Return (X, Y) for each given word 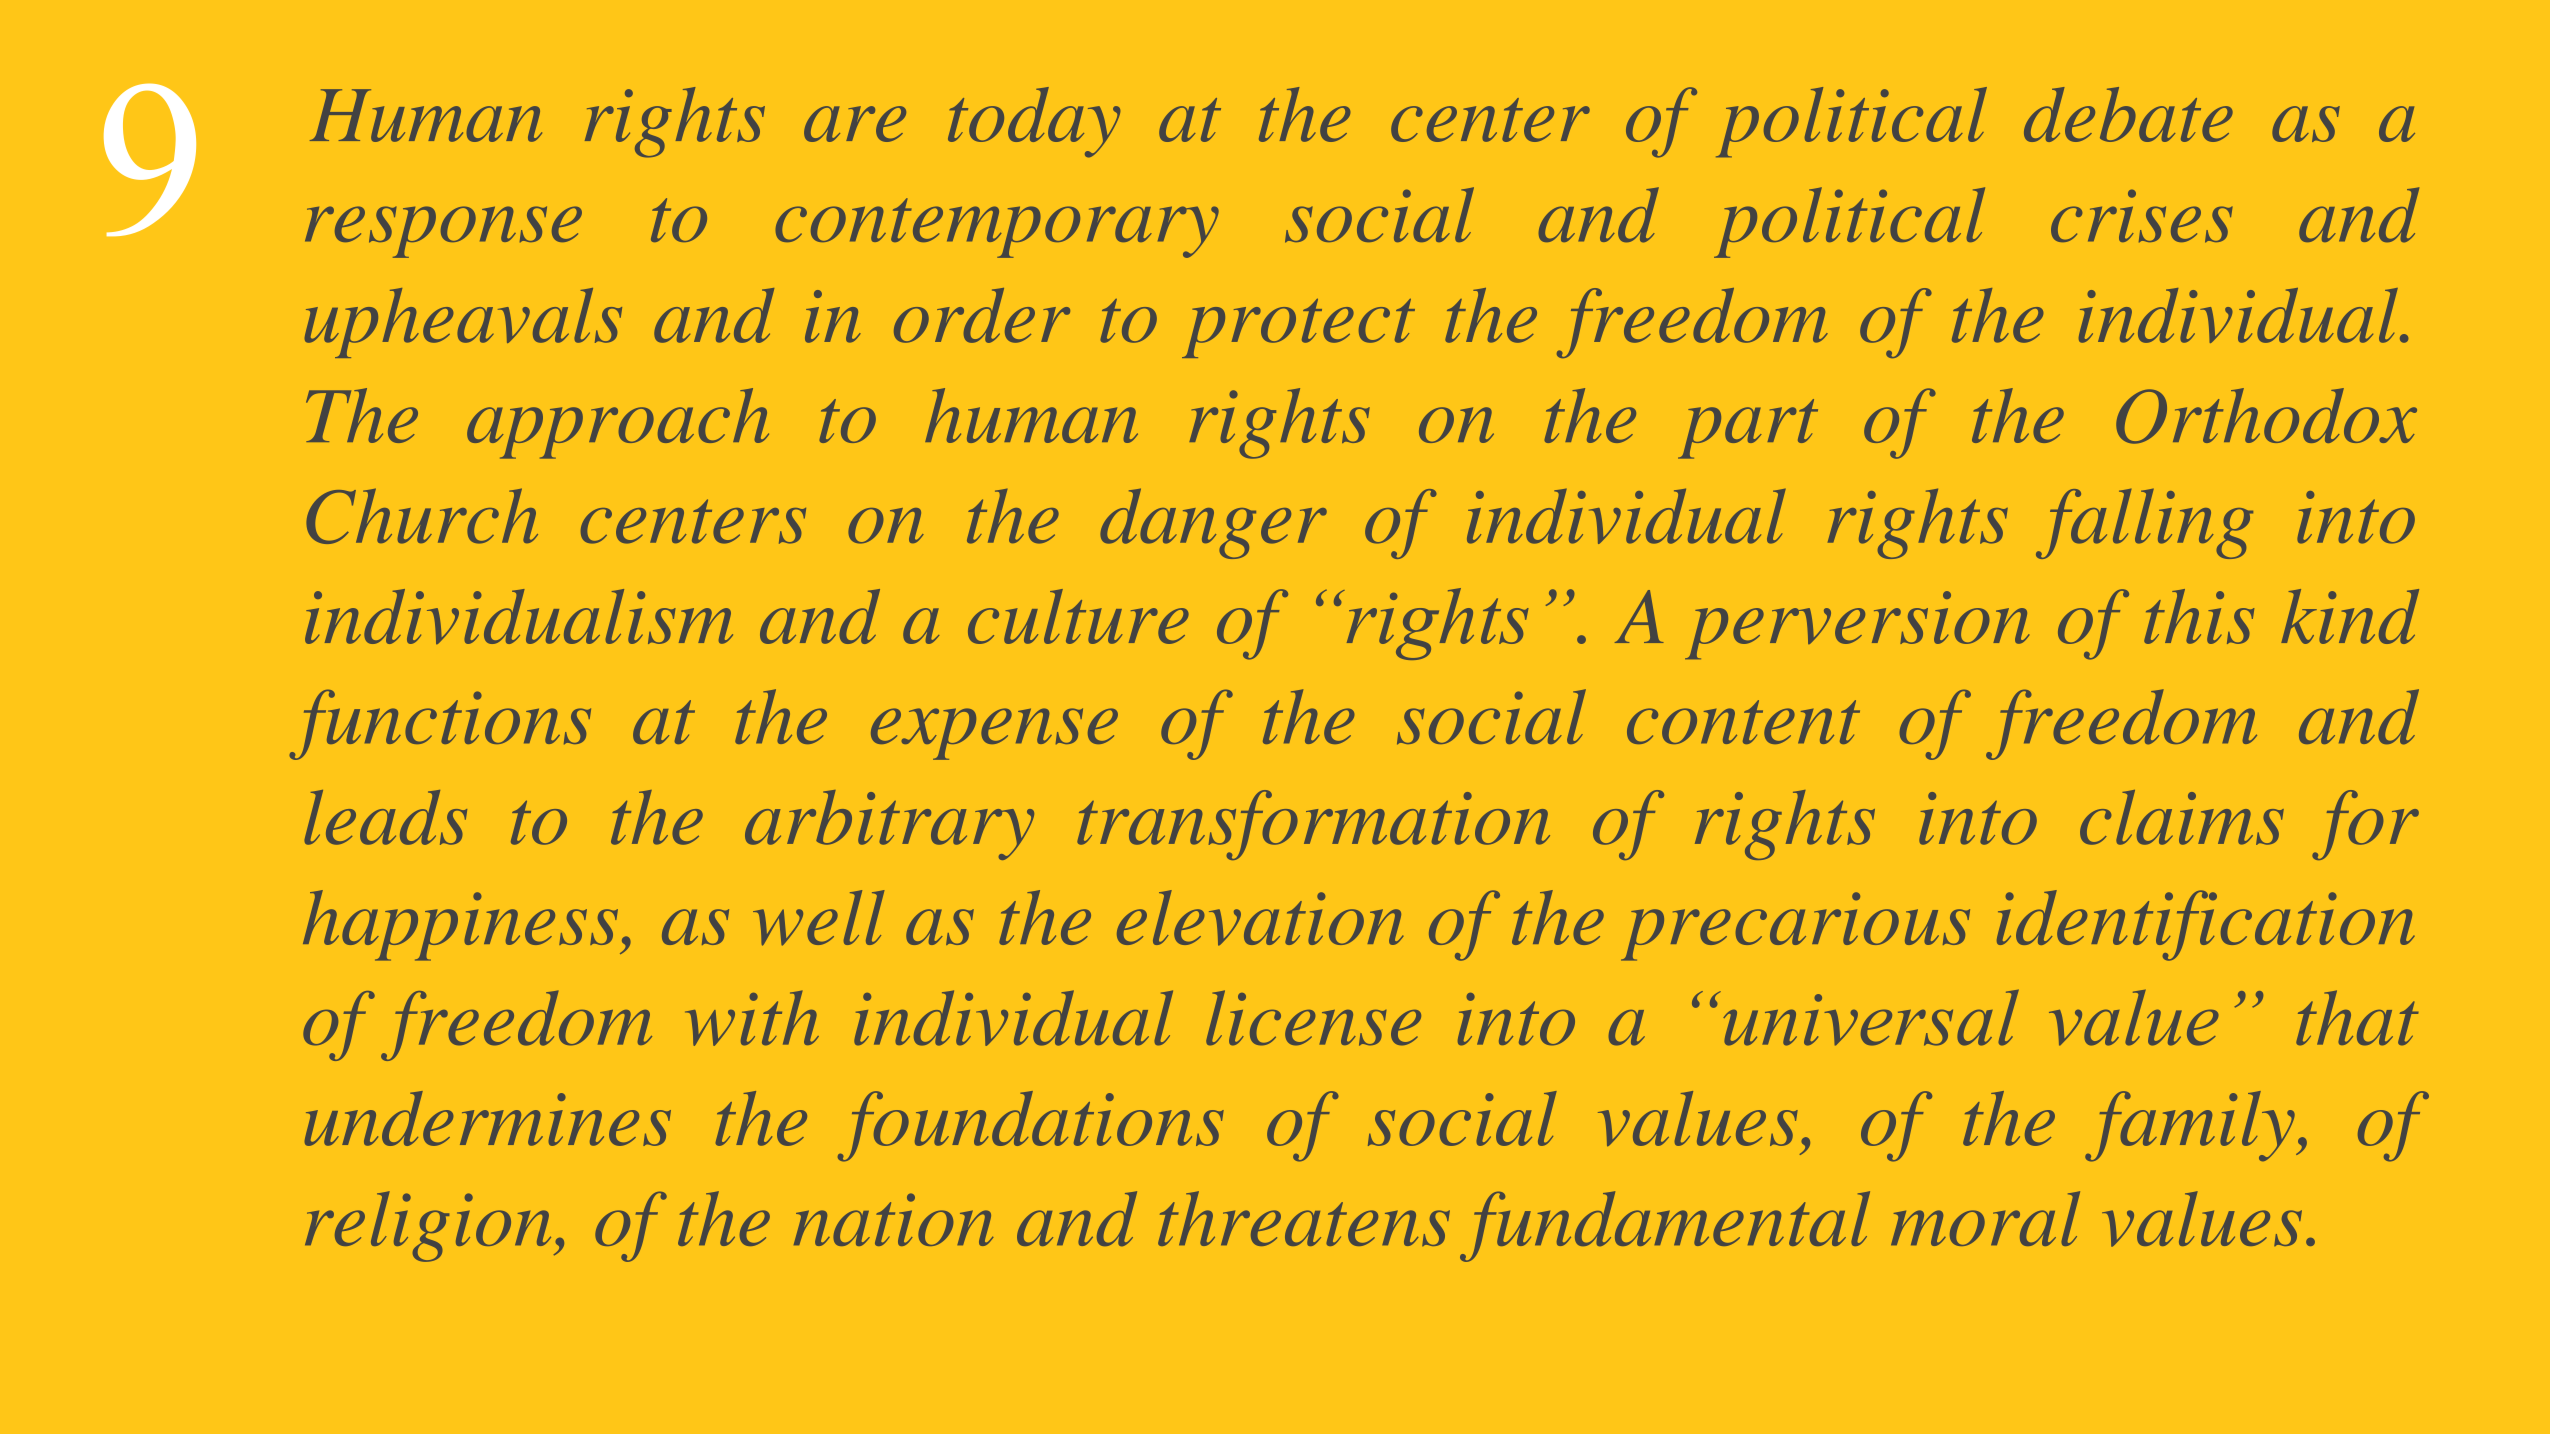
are (855, 124)
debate (2128, 114)
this (2199, 616)
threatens (1304, 1218)
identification (2206, 925)
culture (1078, 616)
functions (440, 725)
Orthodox (2266, 416)
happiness (462, 925)
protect (1298, 328)
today (1034, 122)
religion (428, 1226)
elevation (1260, 918)
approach (618, 423)
